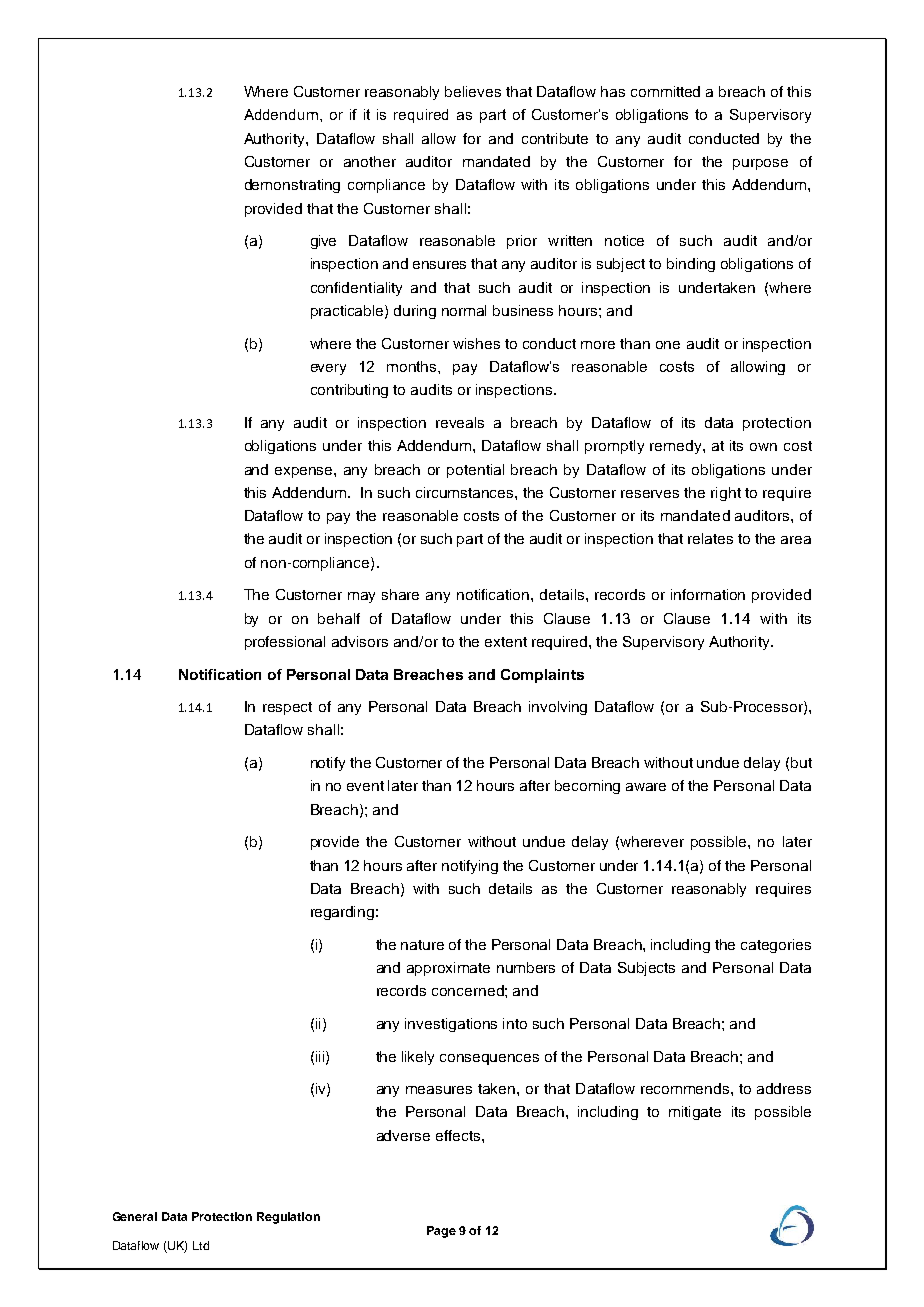  What do you see at coordinates (292, 186) in the screenshot?
I see `demonstrating` at bounding box center [292, 186].
